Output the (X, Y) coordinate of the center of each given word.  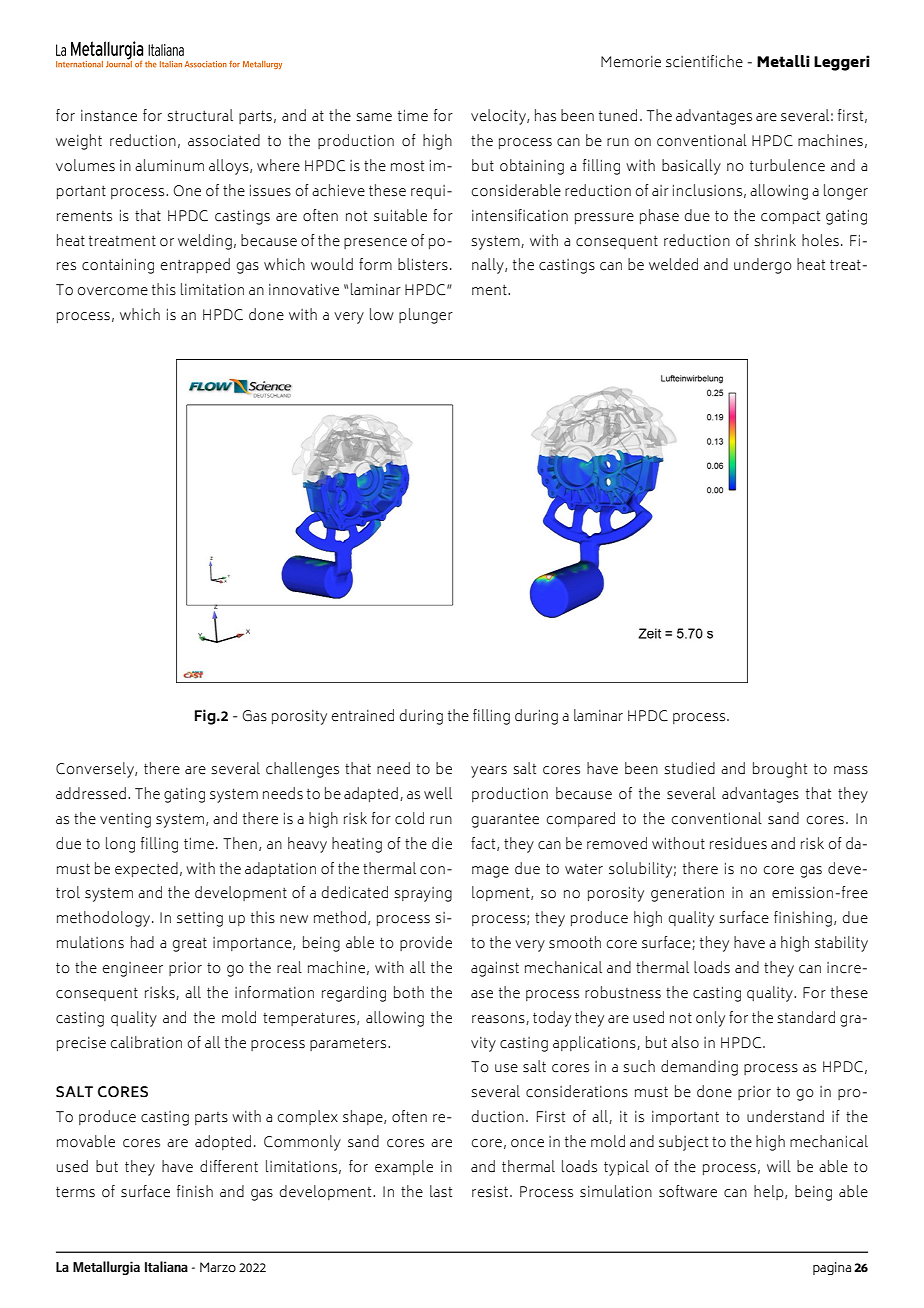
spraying (423, 894)
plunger (426, 316)
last (441, 1191)
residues (738, 843)
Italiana (166, 1266)
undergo (763, 266)
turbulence (787, 165)
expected (146, 869)
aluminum (169, 165)
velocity (499, 117)
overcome (113, 291)
